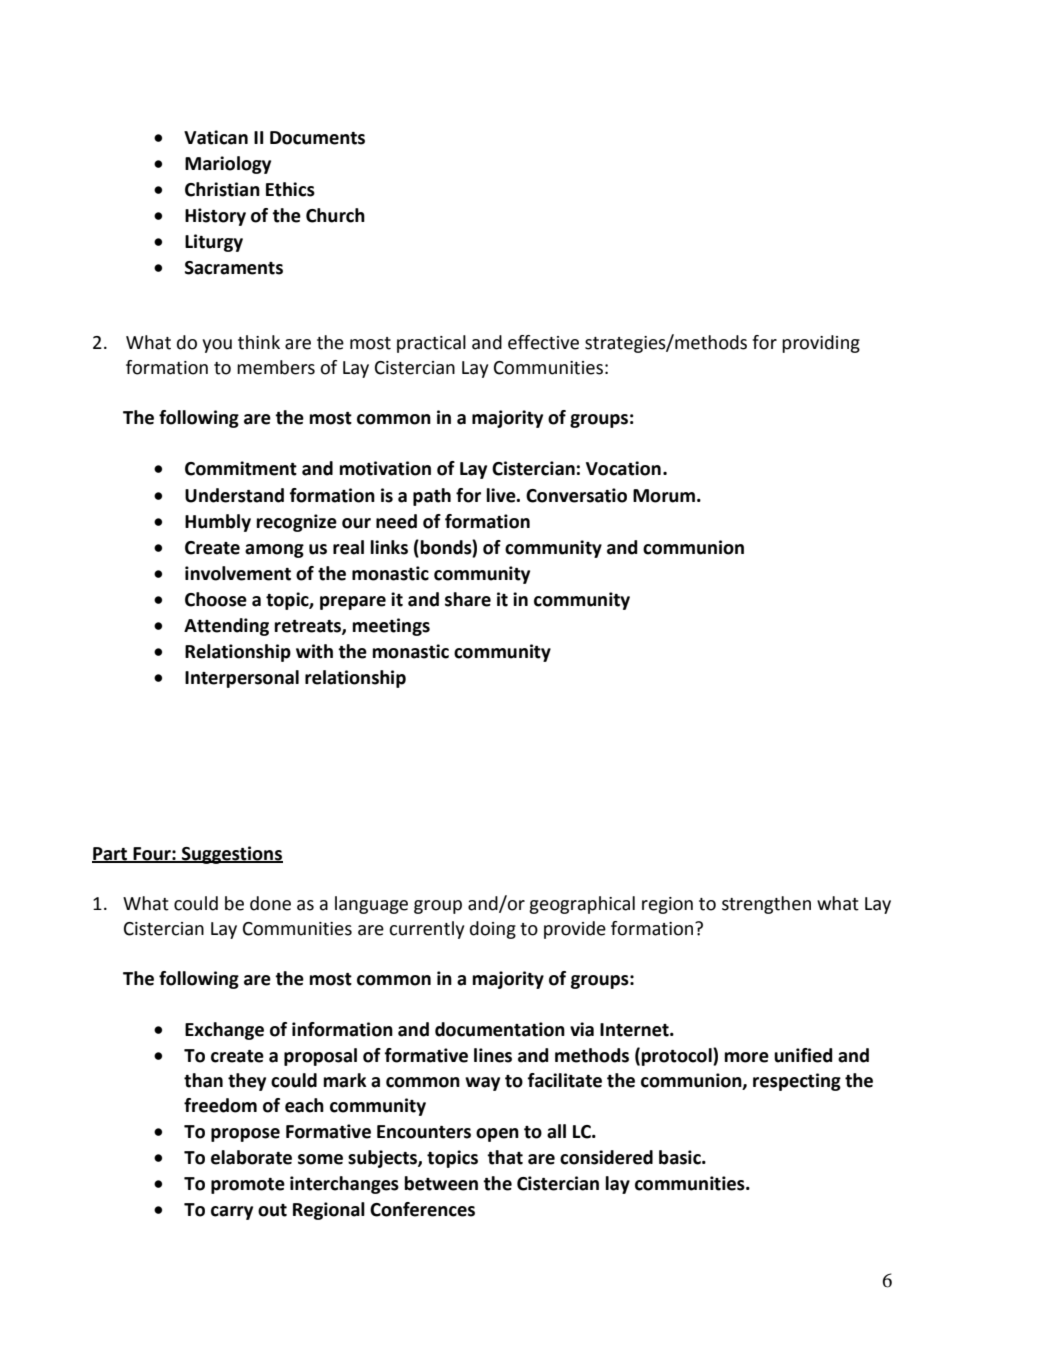 This screenshot has height=1353, width=1046. Describe the element at coordinates (441, 1183) in the screenshot. I see `between` at that location.
